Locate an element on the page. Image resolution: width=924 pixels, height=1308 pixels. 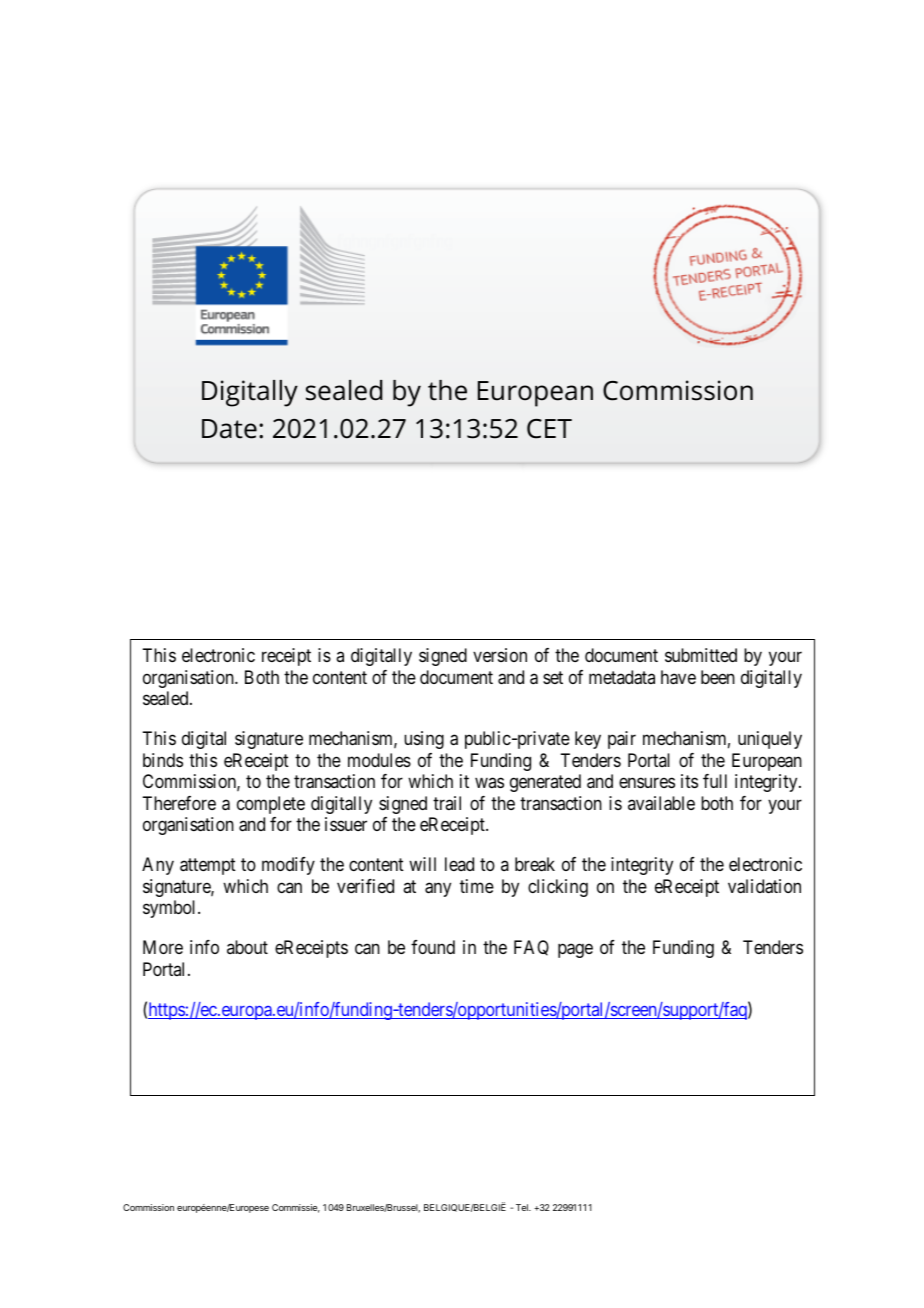
was is located at coordinates (489, 783).
